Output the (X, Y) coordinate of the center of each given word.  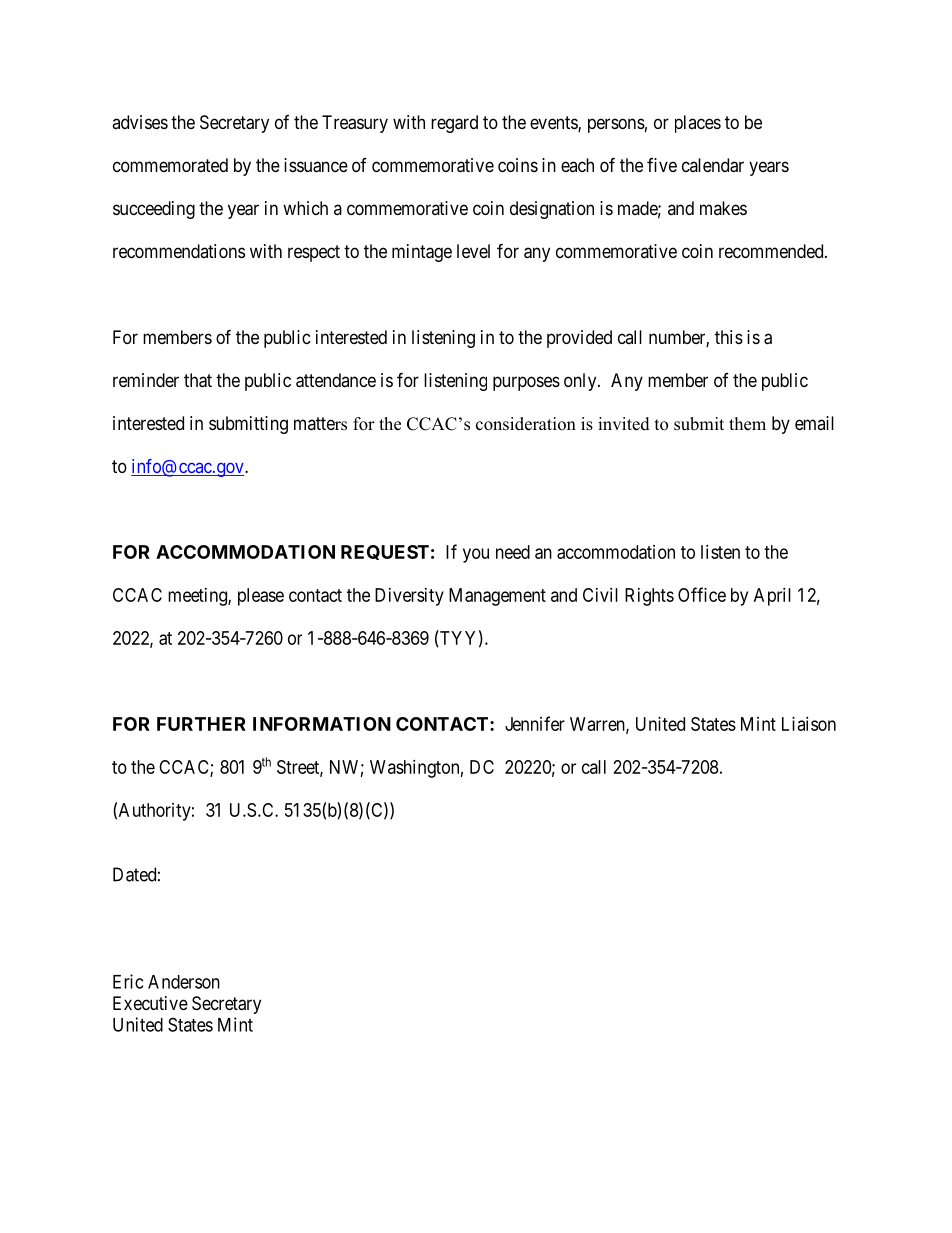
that (198, 380)
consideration (526, 424)
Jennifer (535, 723)
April (772, 597)
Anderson (184, 982)
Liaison (809, 724)
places (698, 124)
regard (454, 124)
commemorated (170, 165)
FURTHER (201, 724)
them (747, 424)
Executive (150, 1003)
